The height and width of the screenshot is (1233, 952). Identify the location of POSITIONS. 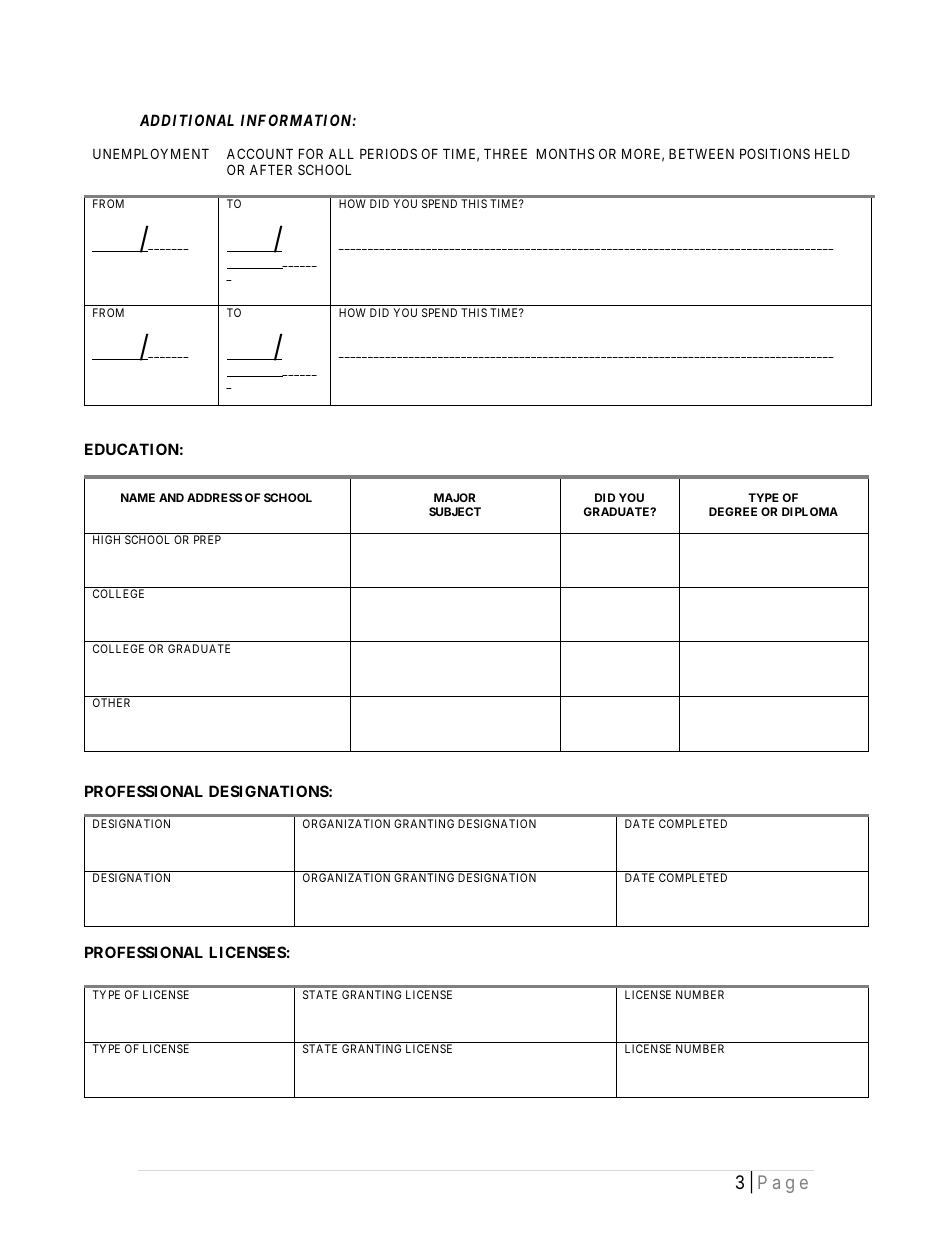
(775, 153).
